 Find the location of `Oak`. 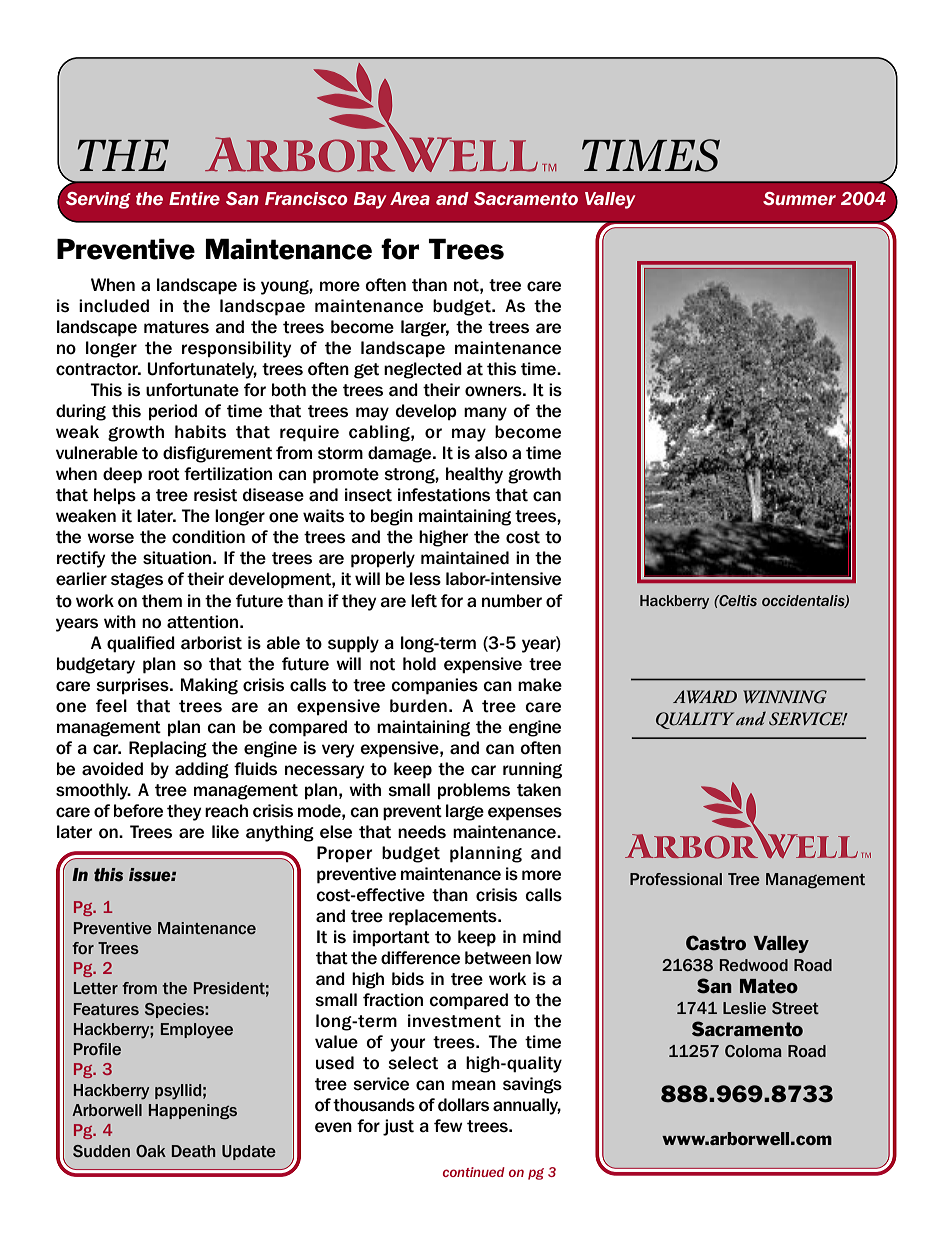

Oak is located at coordinates (151, 1151).
